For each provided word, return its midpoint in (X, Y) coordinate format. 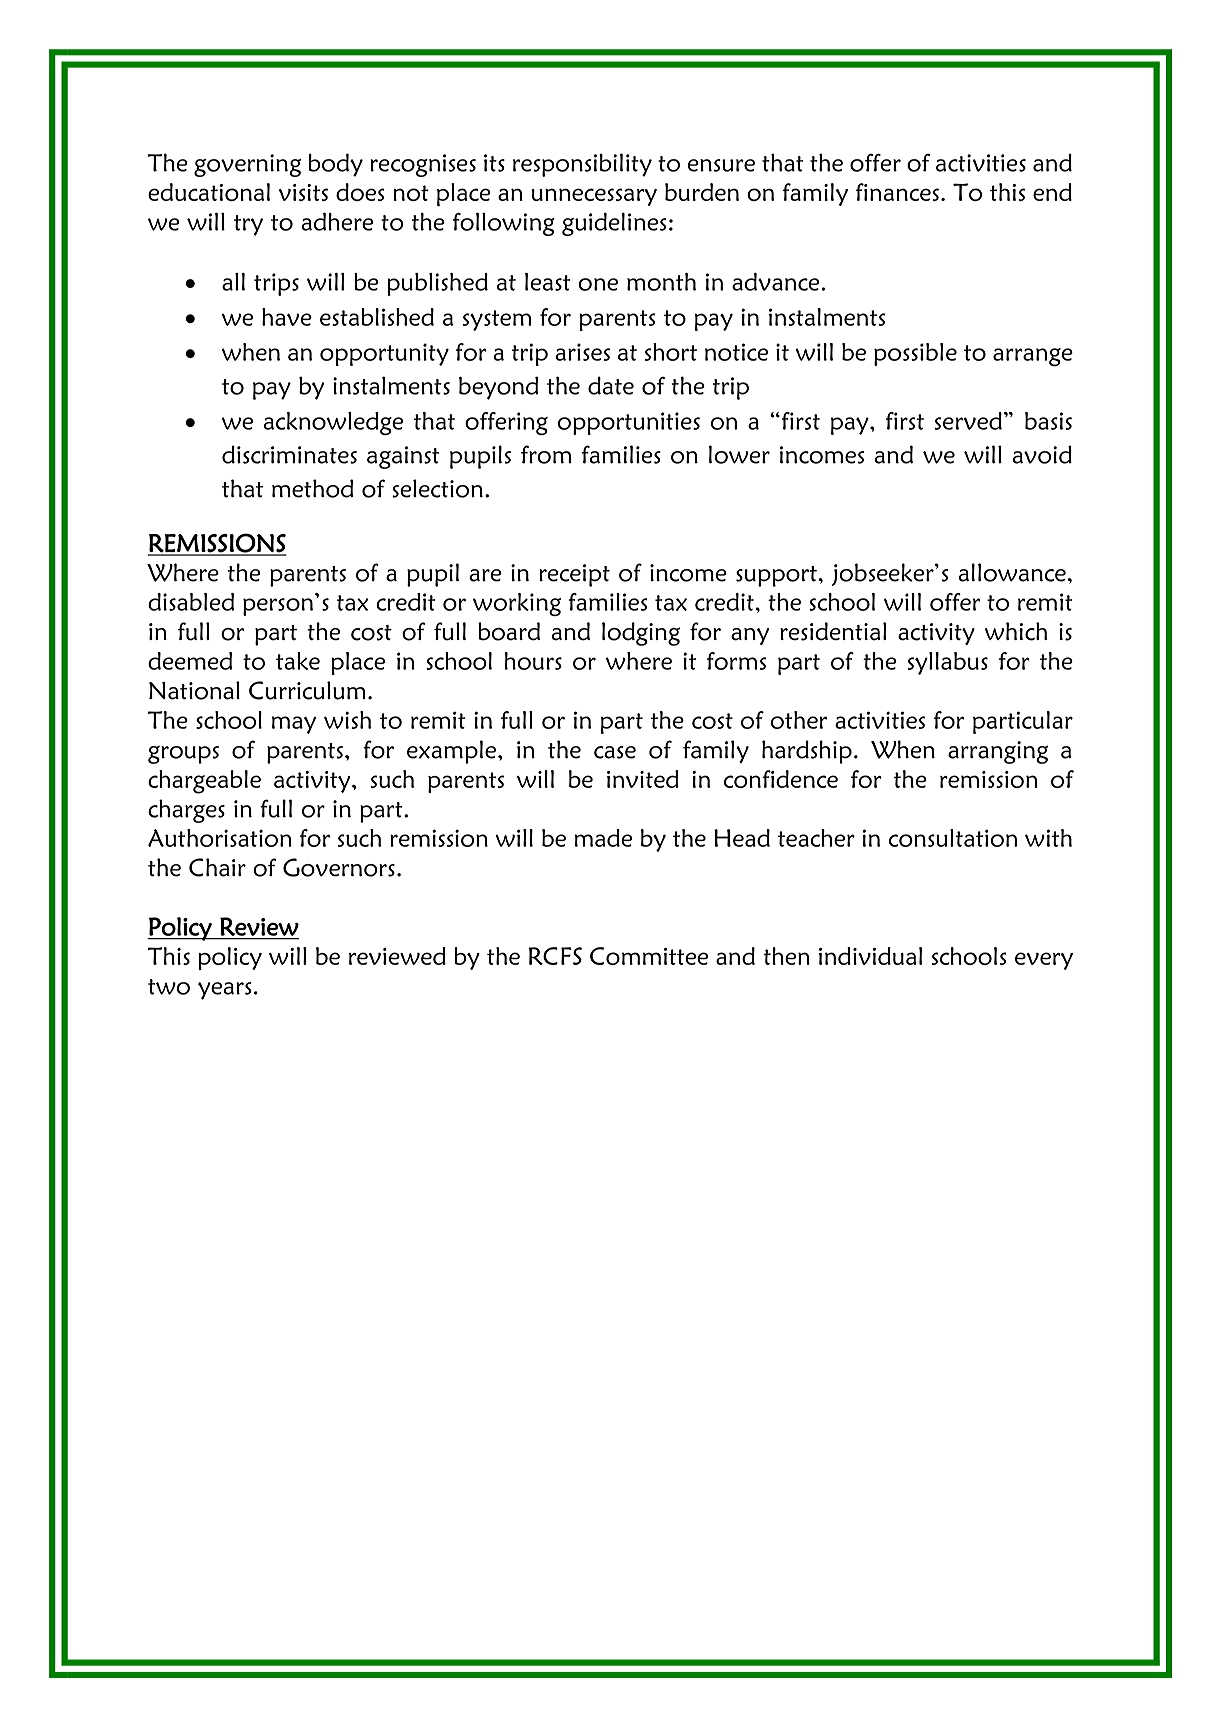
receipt (574, 575)
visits (303, 192)
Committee (649, 956)
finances (897, 192)
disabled (191, 602)
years (225, 991)
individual (870, 956)
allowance (1012, 572)
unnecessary (594, 197)
